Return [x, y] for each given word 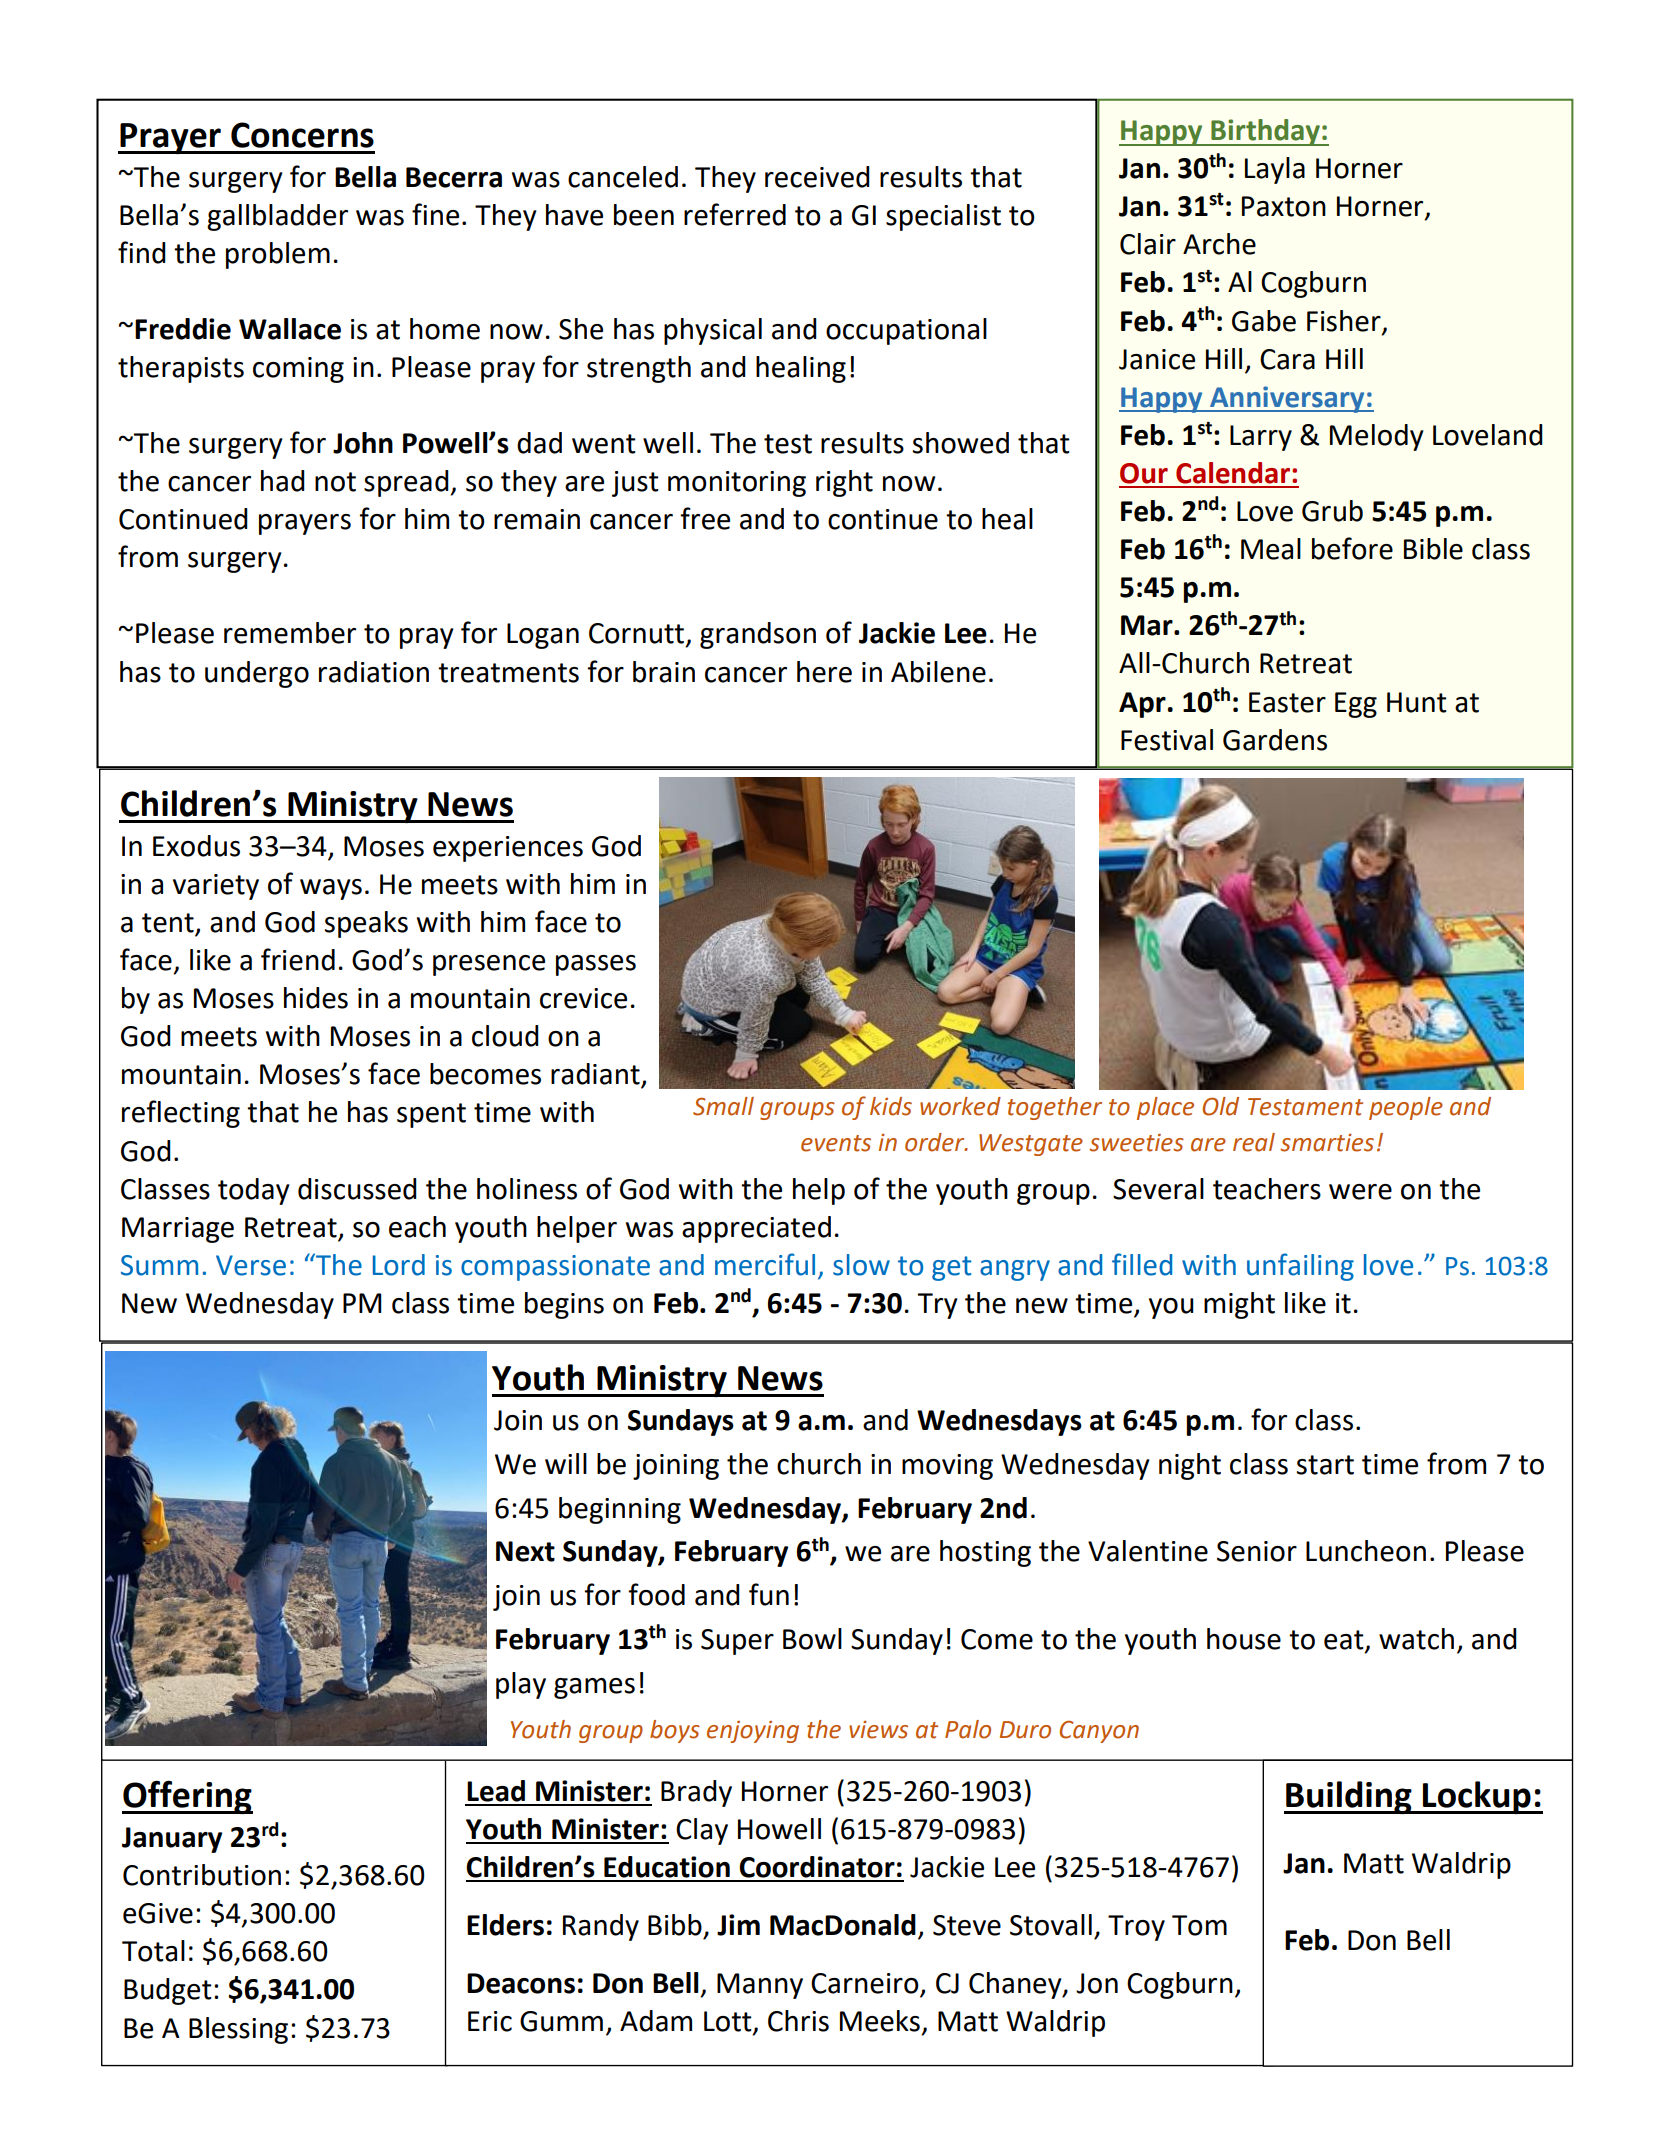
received [817, 177]
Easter [1287, 702]
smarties [1327, 1143]
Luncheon [1366, 1551]
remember [290, 633]
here [824, 672]
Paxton [1284, 206]
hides [316, 998]
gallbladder [277, 217]
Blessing [238, 2030]
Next [525, 1551]
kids [891, 1106]
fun [769, 1594]
